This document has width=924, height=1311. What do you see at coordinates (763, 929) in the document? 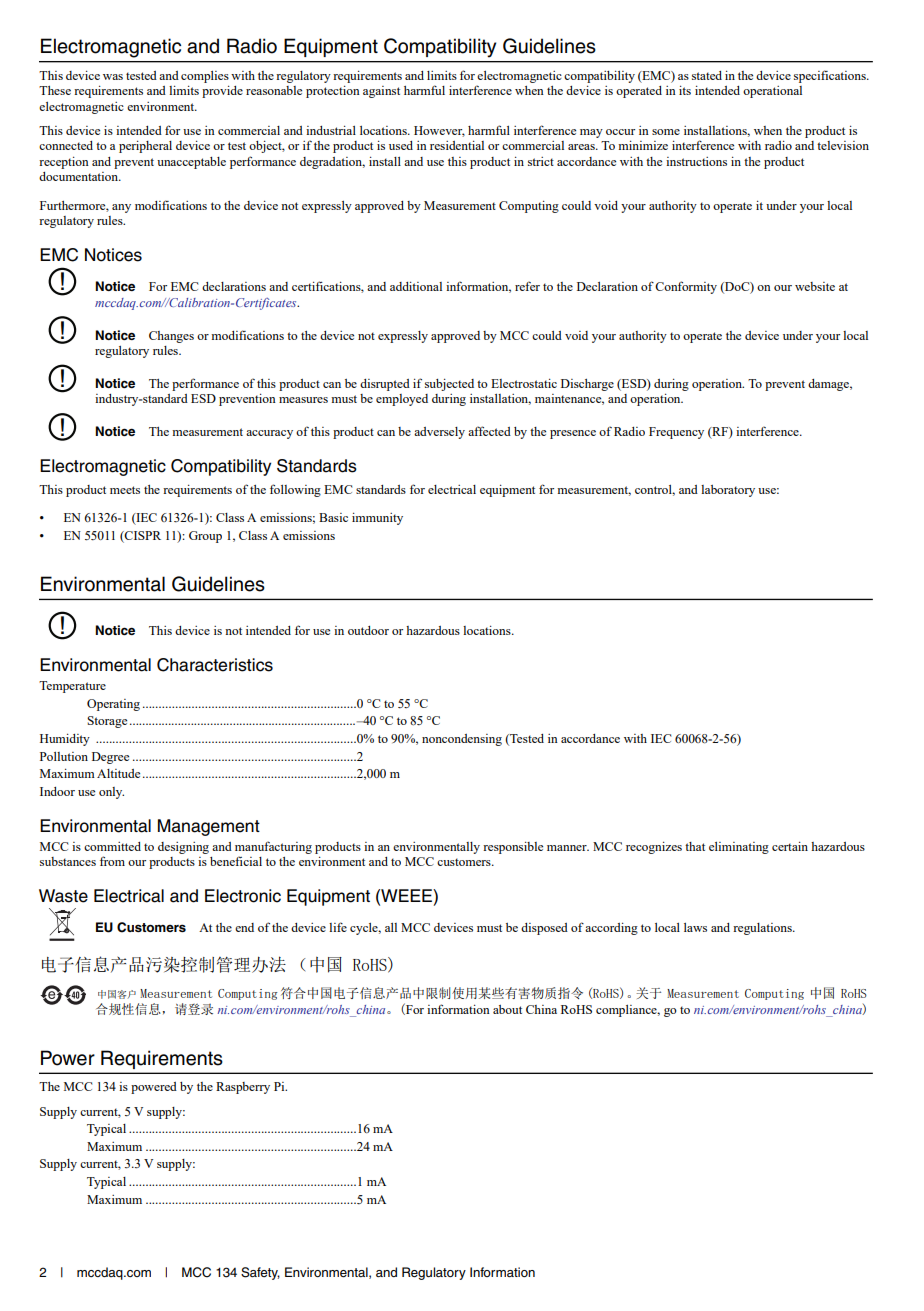
I see `regulations` at bounding box center [763, 929].
